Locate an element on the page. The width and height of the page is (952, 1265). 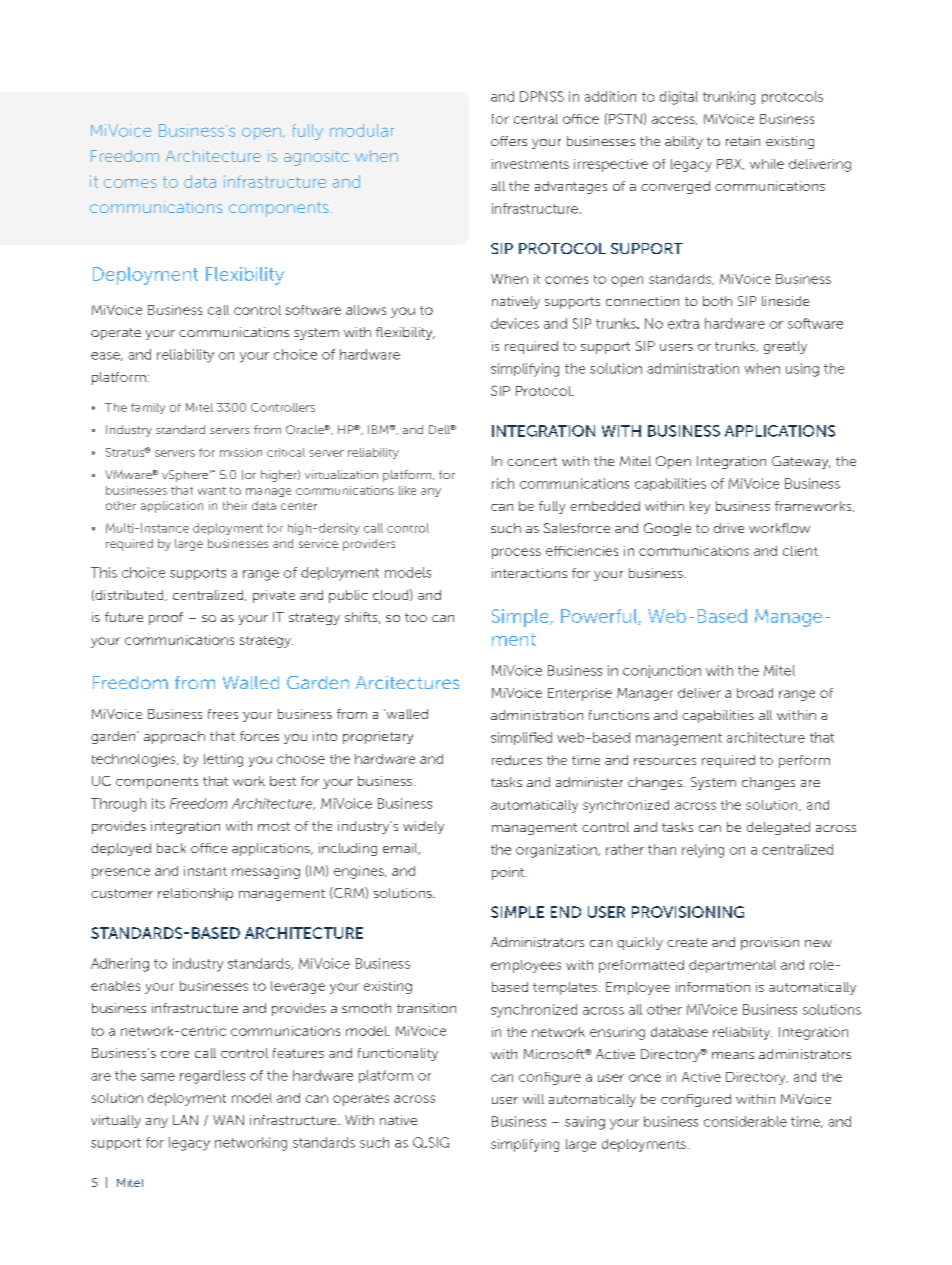
regardless is located at coordinates (212, 1077).
